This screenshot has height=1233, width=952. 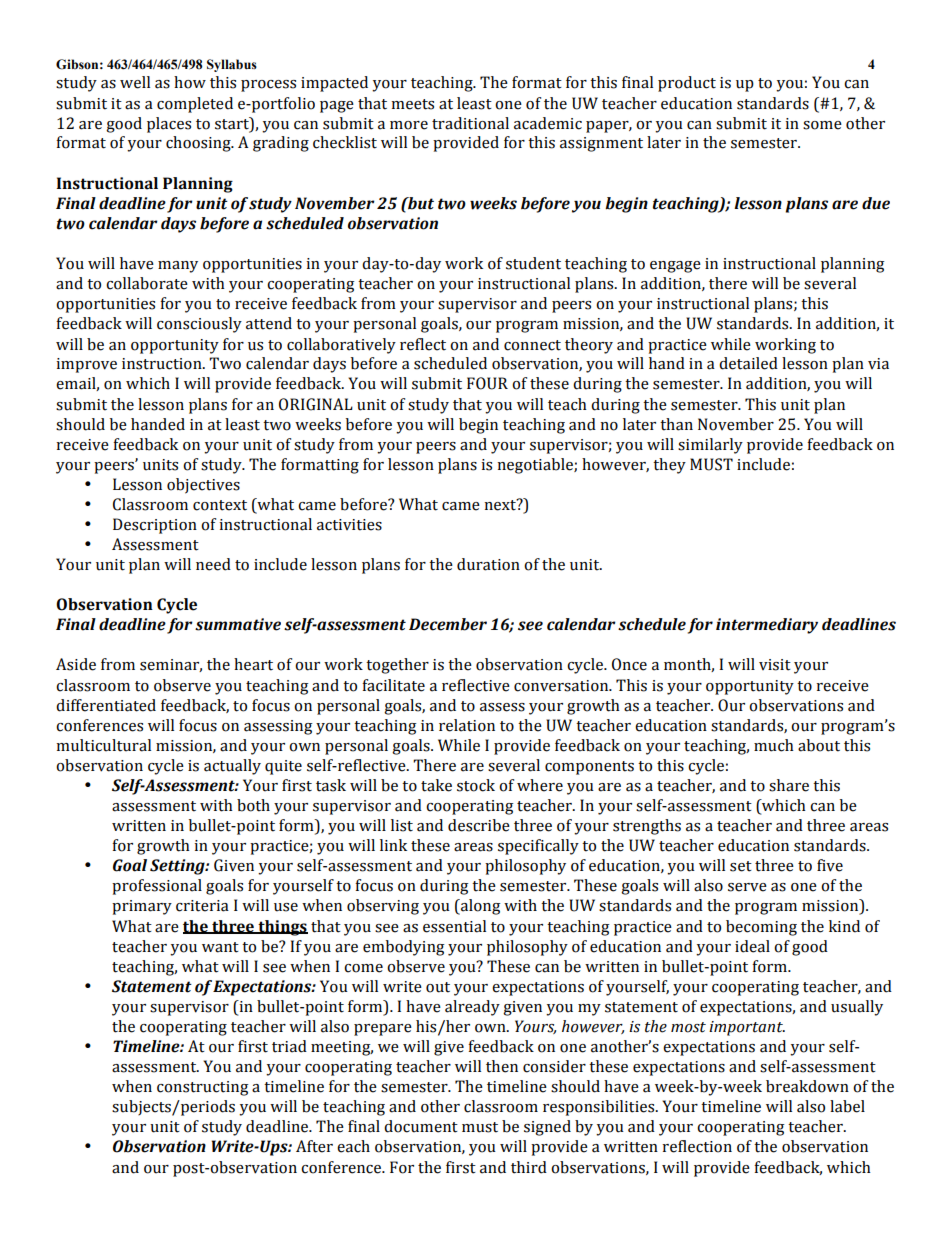 I want to click on traditional, so click(x=470, y=123).
